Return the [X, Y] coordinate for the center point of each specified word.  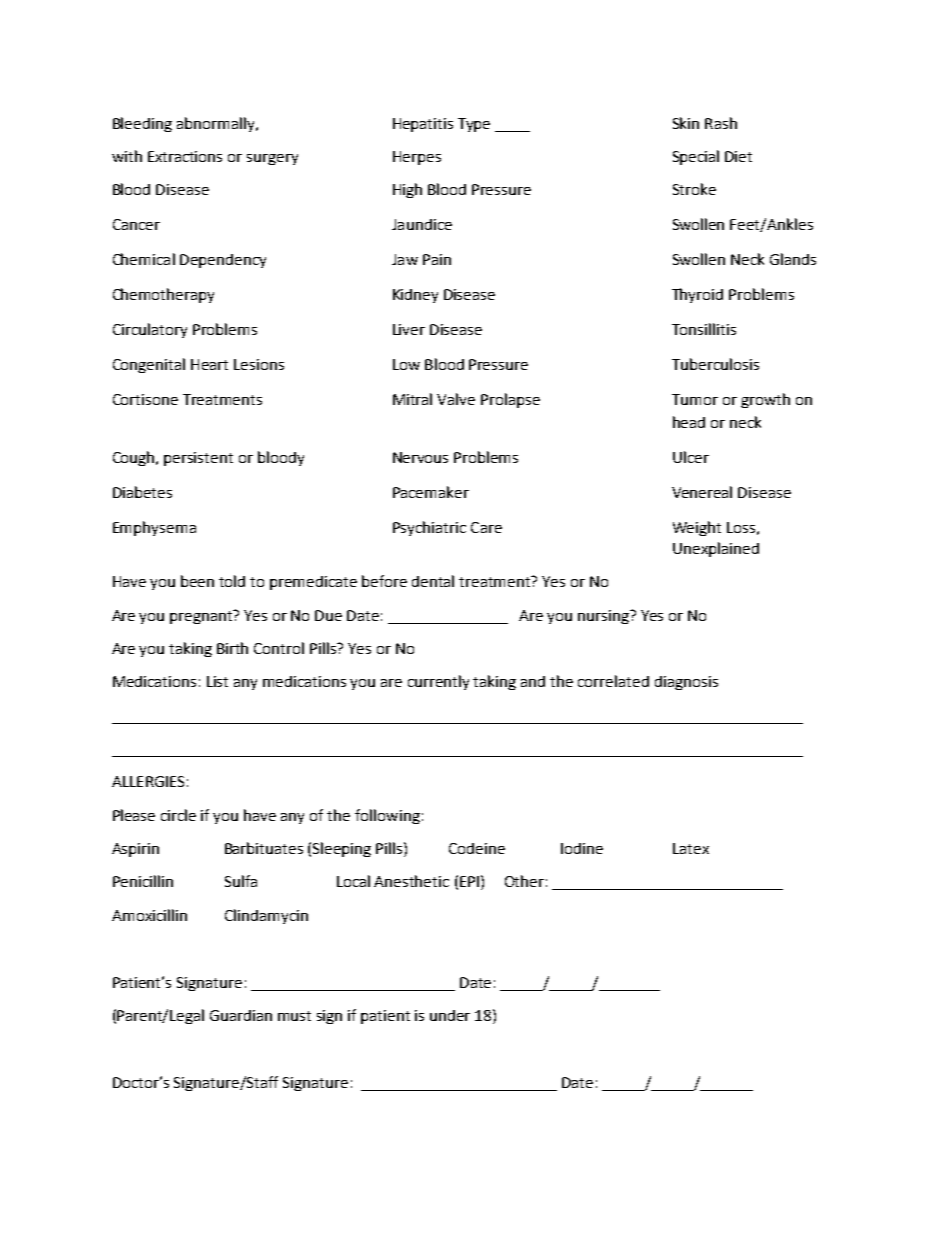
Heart [209, 364]
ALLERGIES [148, 781]
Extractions [185, 156]
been [197, 581]
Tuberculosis [715, 364]
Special [696, 157]
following [387, 816]
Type [474, 125]
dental [433, 581]
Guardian [241, 1015]
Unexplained [716, 549]
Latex [691, 848]
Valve [456, 399]
